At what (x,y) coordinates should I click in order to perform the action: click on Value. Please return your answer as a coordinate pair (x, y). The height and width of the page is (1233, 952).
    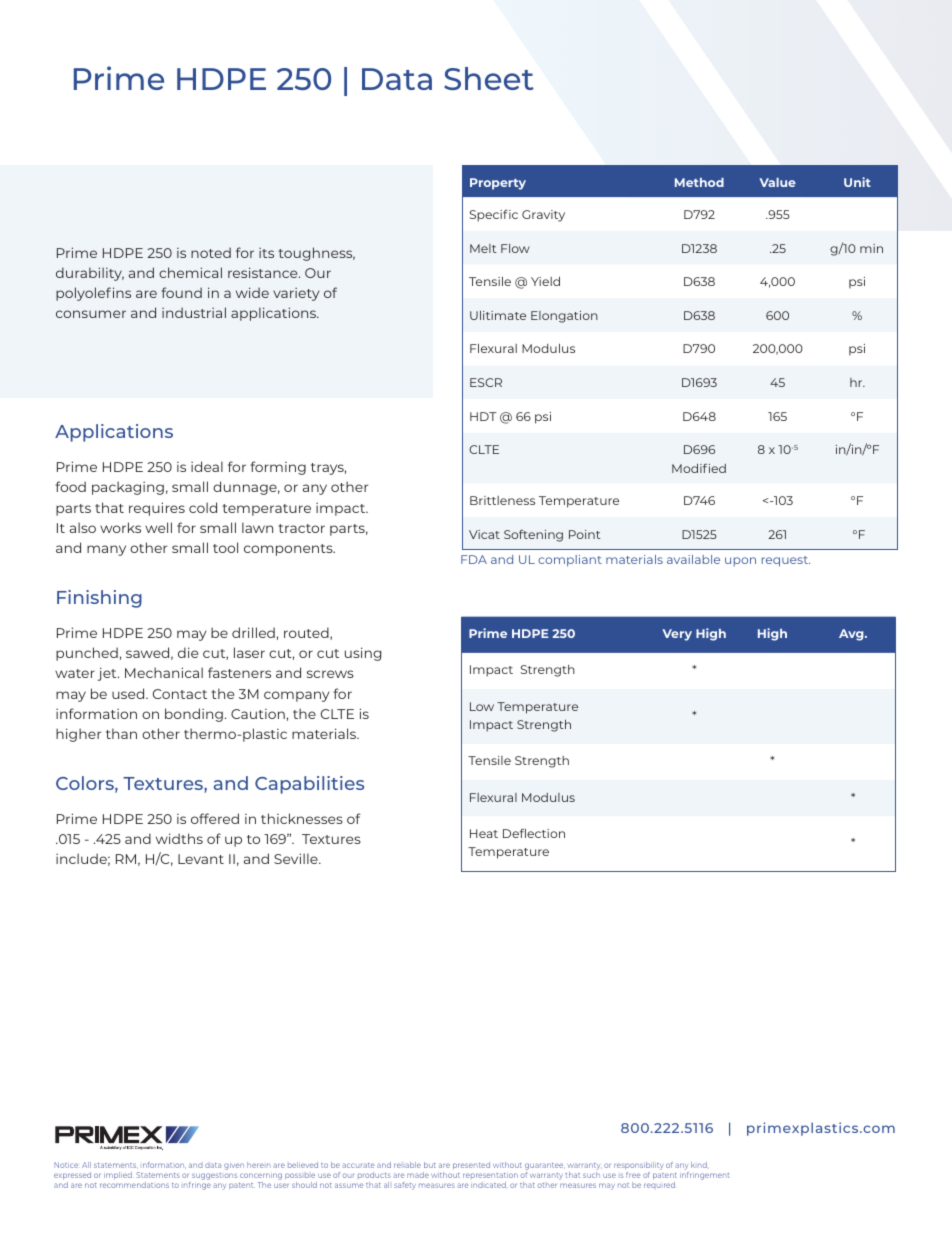
    Looking at the image, I should click on (777, 182).
